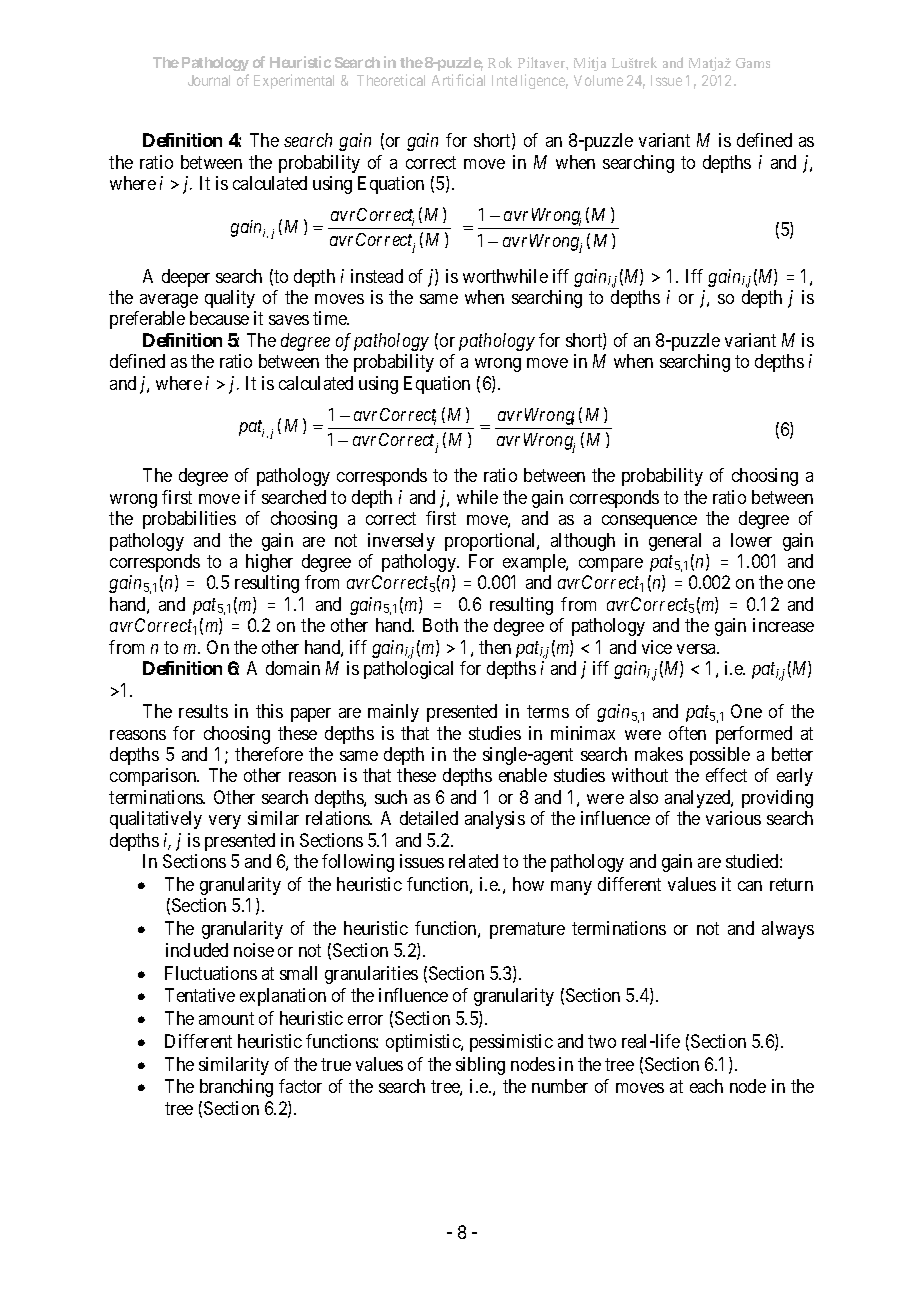 This screenshot has height=1308, width=924. Describe the element at coordinates (440, 625) in the screenshot. I see `Both` at that location.
